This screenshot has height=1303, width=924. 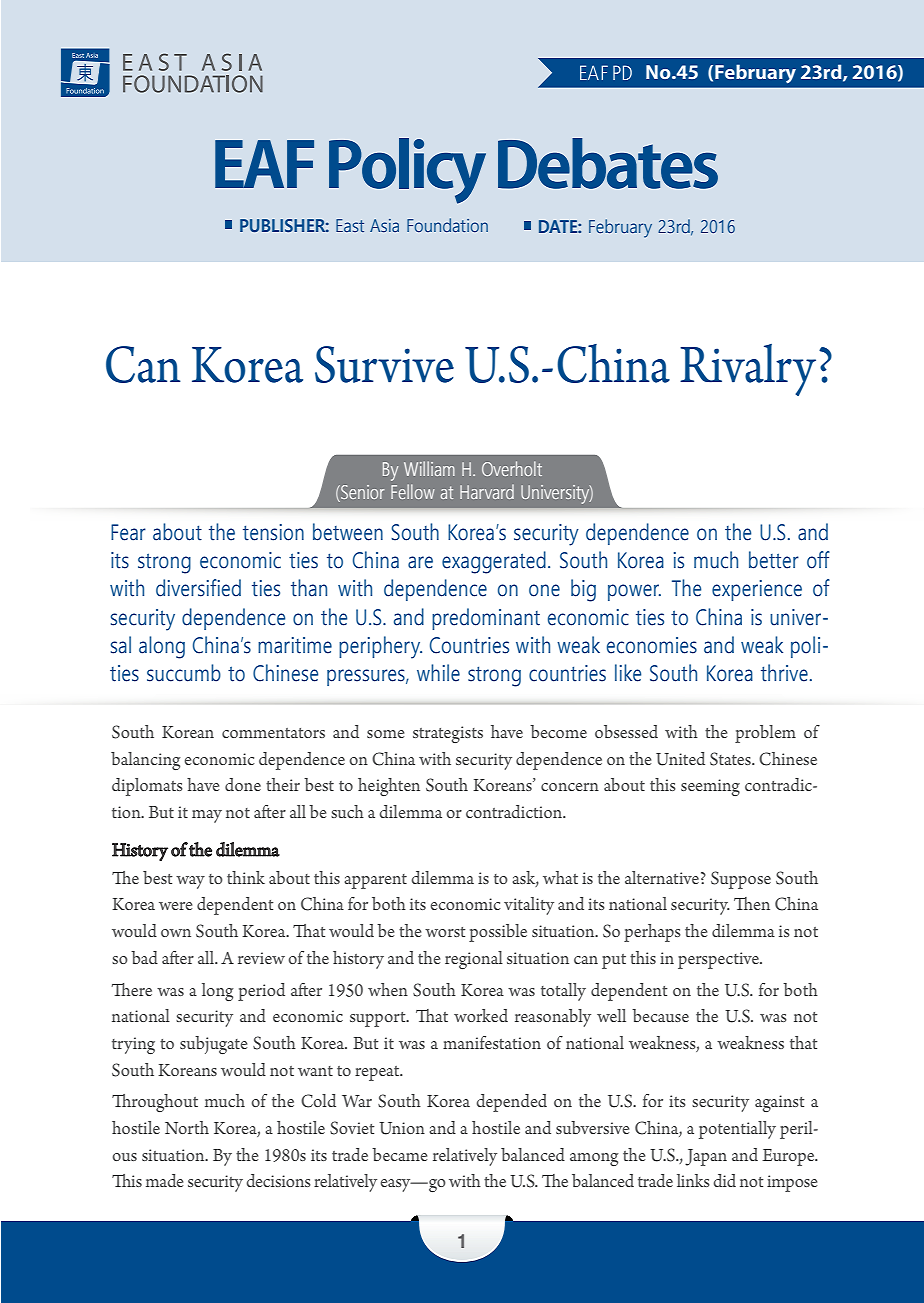 What do you see at coordinates (384, 225) in the screenshot?
I see `Asia` at bounding box center [384, 225].
